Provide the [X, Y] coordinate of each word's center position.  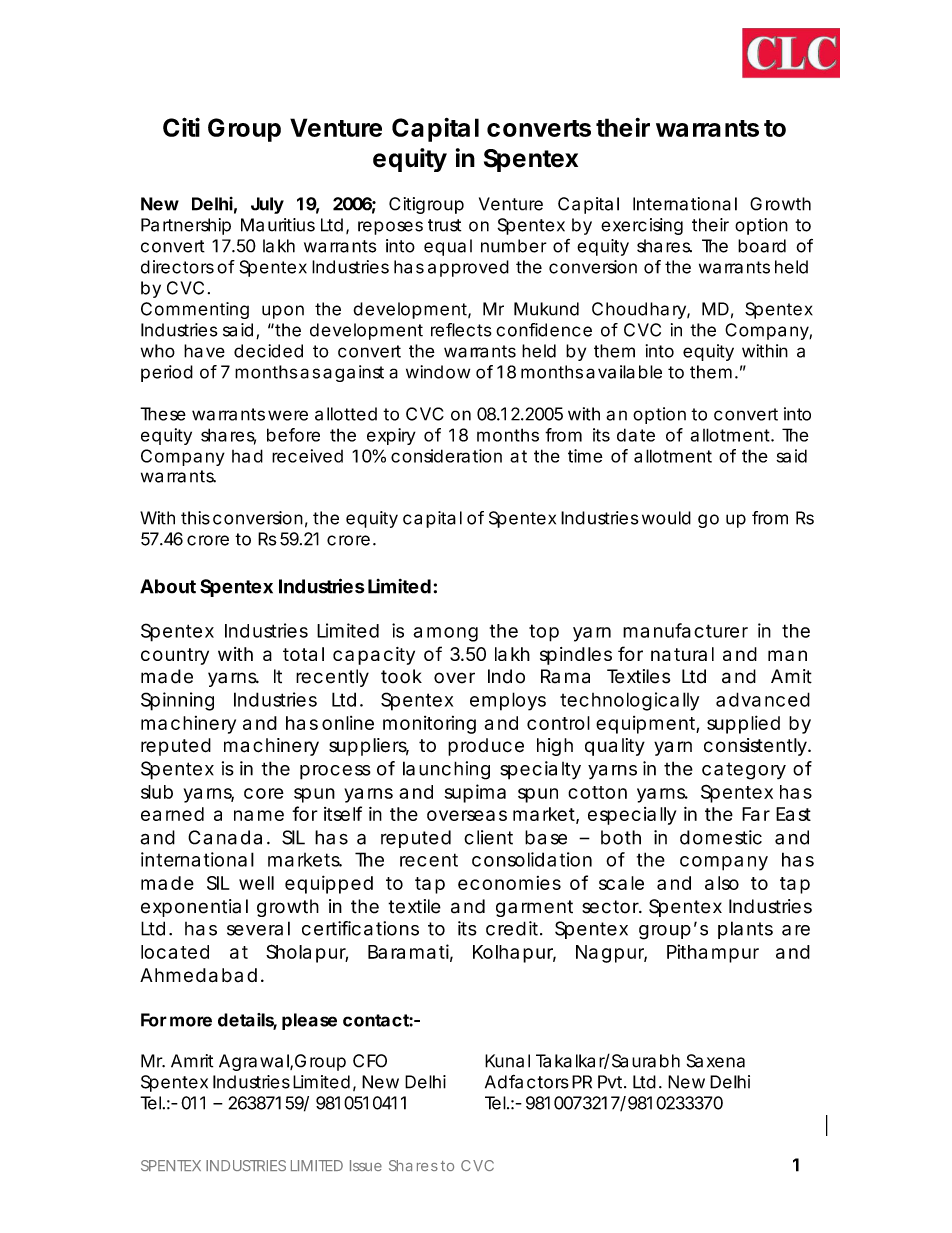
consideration [446, 456]
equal [448, 247]
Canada [225, 837]
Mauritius [278, 225]
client [488, 837]
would [666, 518]
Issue [366, 1165]
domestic [721, 837]
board [762, 246]
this [195, 518]
